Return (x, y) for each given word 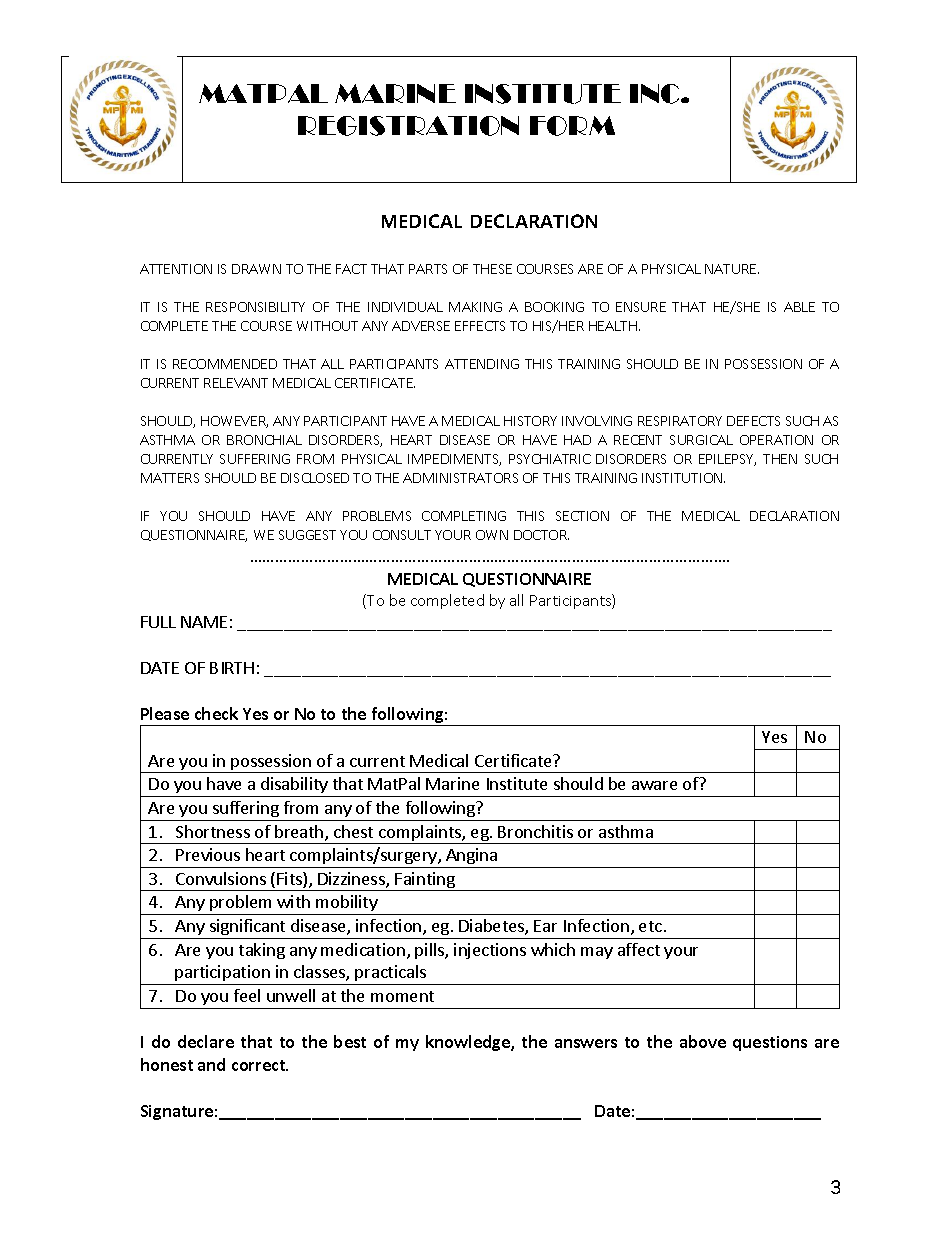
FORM (572, 126)
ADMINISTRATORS (460, 478)
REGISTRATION (408, 126)
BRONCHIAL (264, 440)
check (216, 713)
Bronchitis (535, 831)
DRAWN (256, 269)
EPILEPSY (727, 460)
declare (206, 1041)
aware (654, 785)
